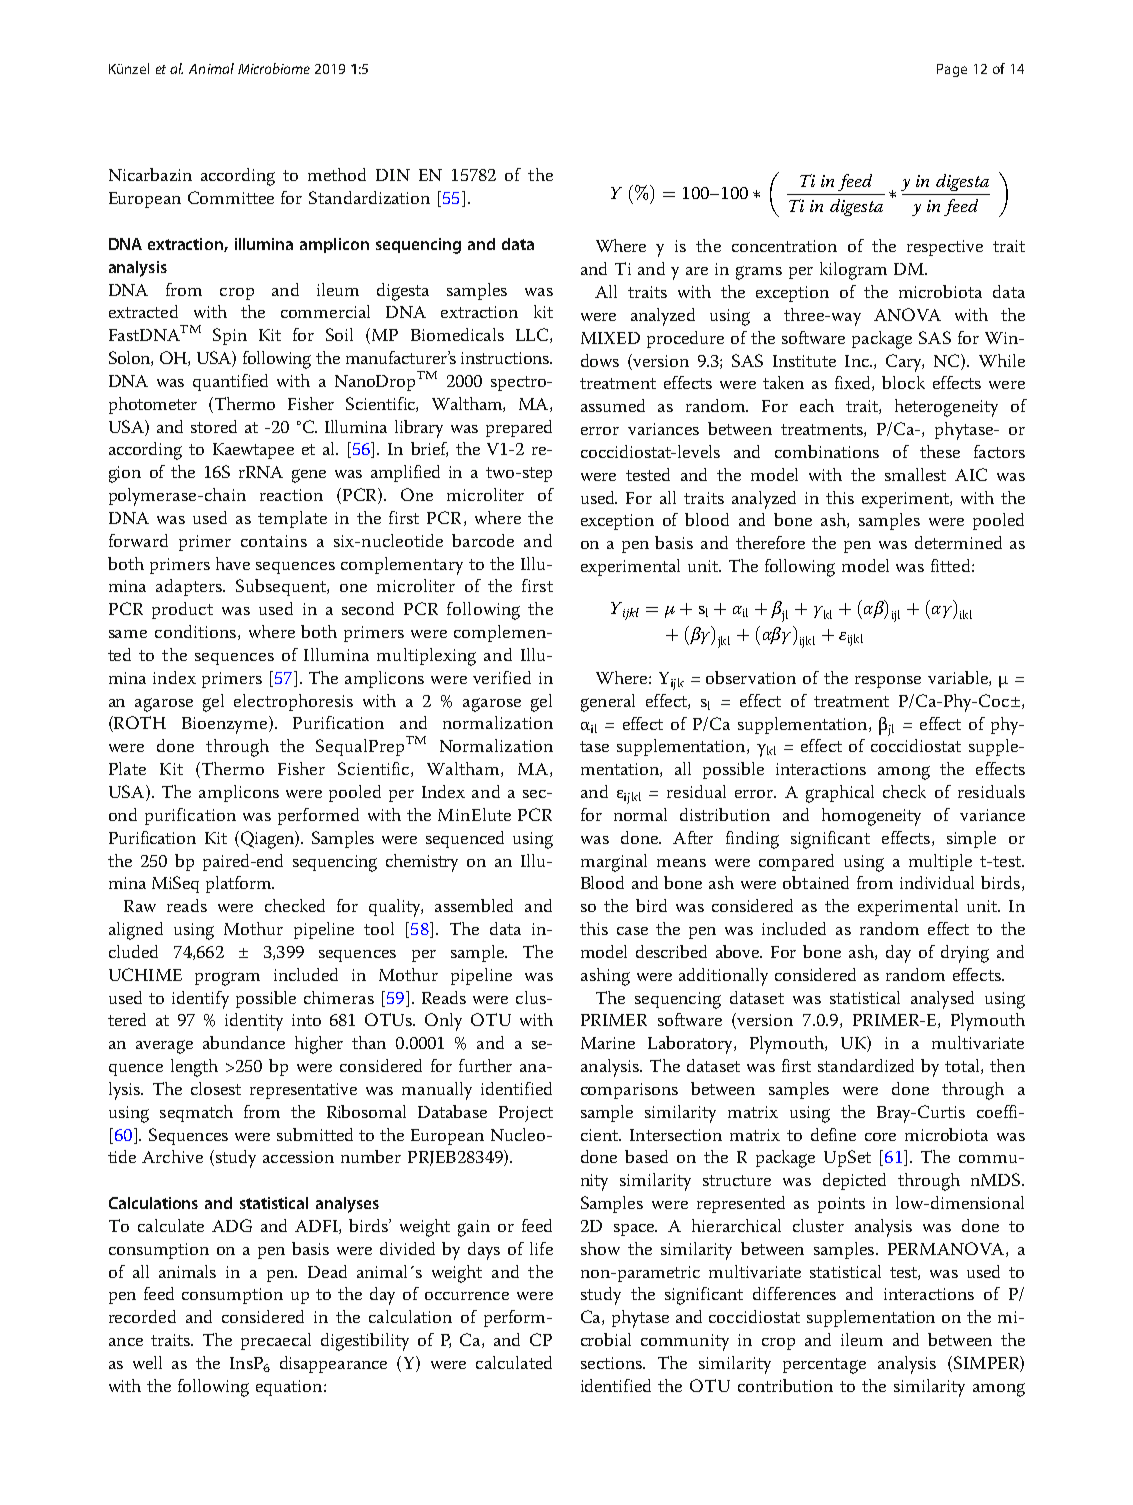  I want to click on core, so click(880, 1137).
